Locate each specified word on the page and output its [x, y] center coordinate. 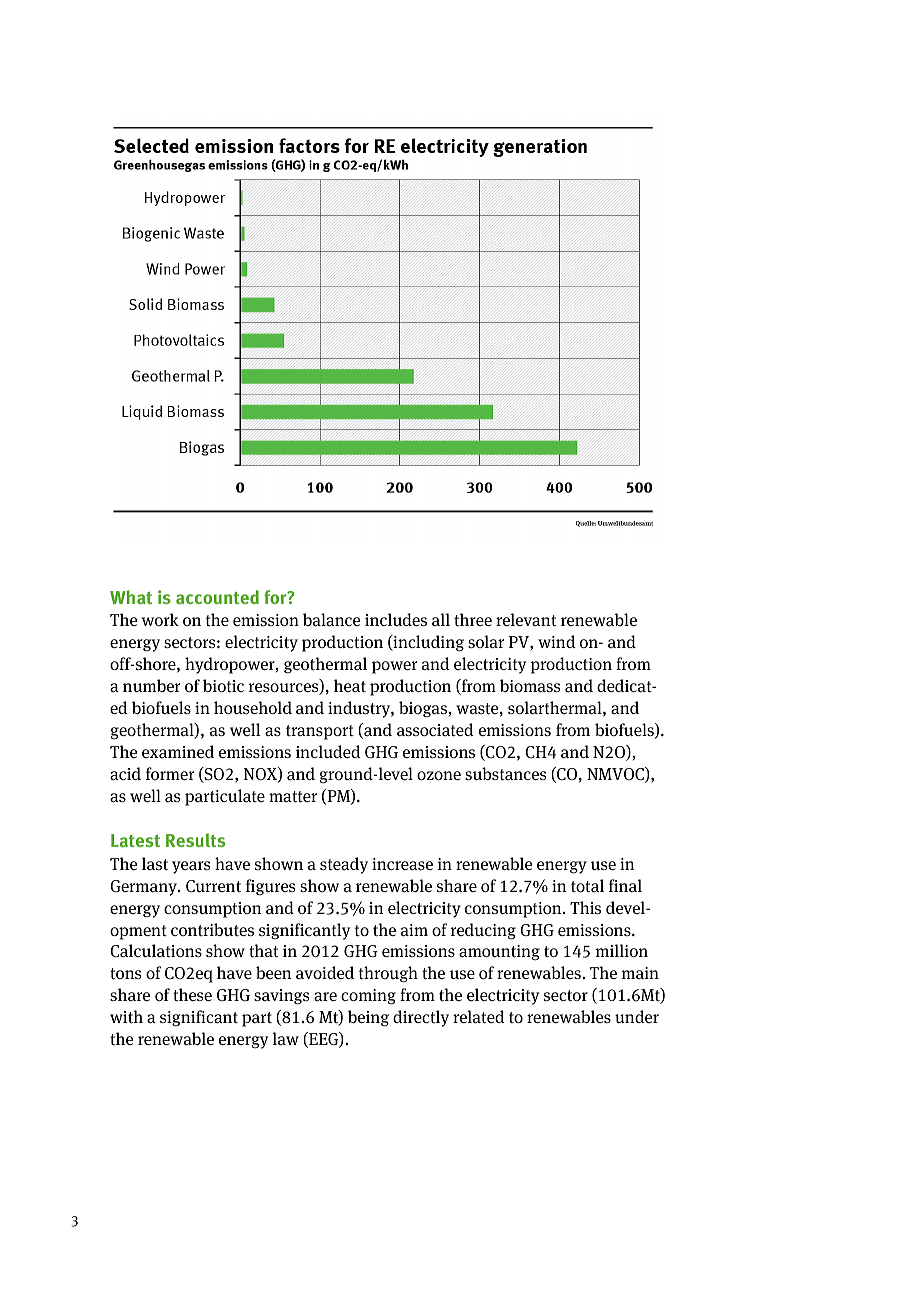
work [160, 619]
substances [505, 773]
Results [195, 840]
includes [396, 619]
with [126, 1017]
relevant [526, 620]
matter [293, 797]
